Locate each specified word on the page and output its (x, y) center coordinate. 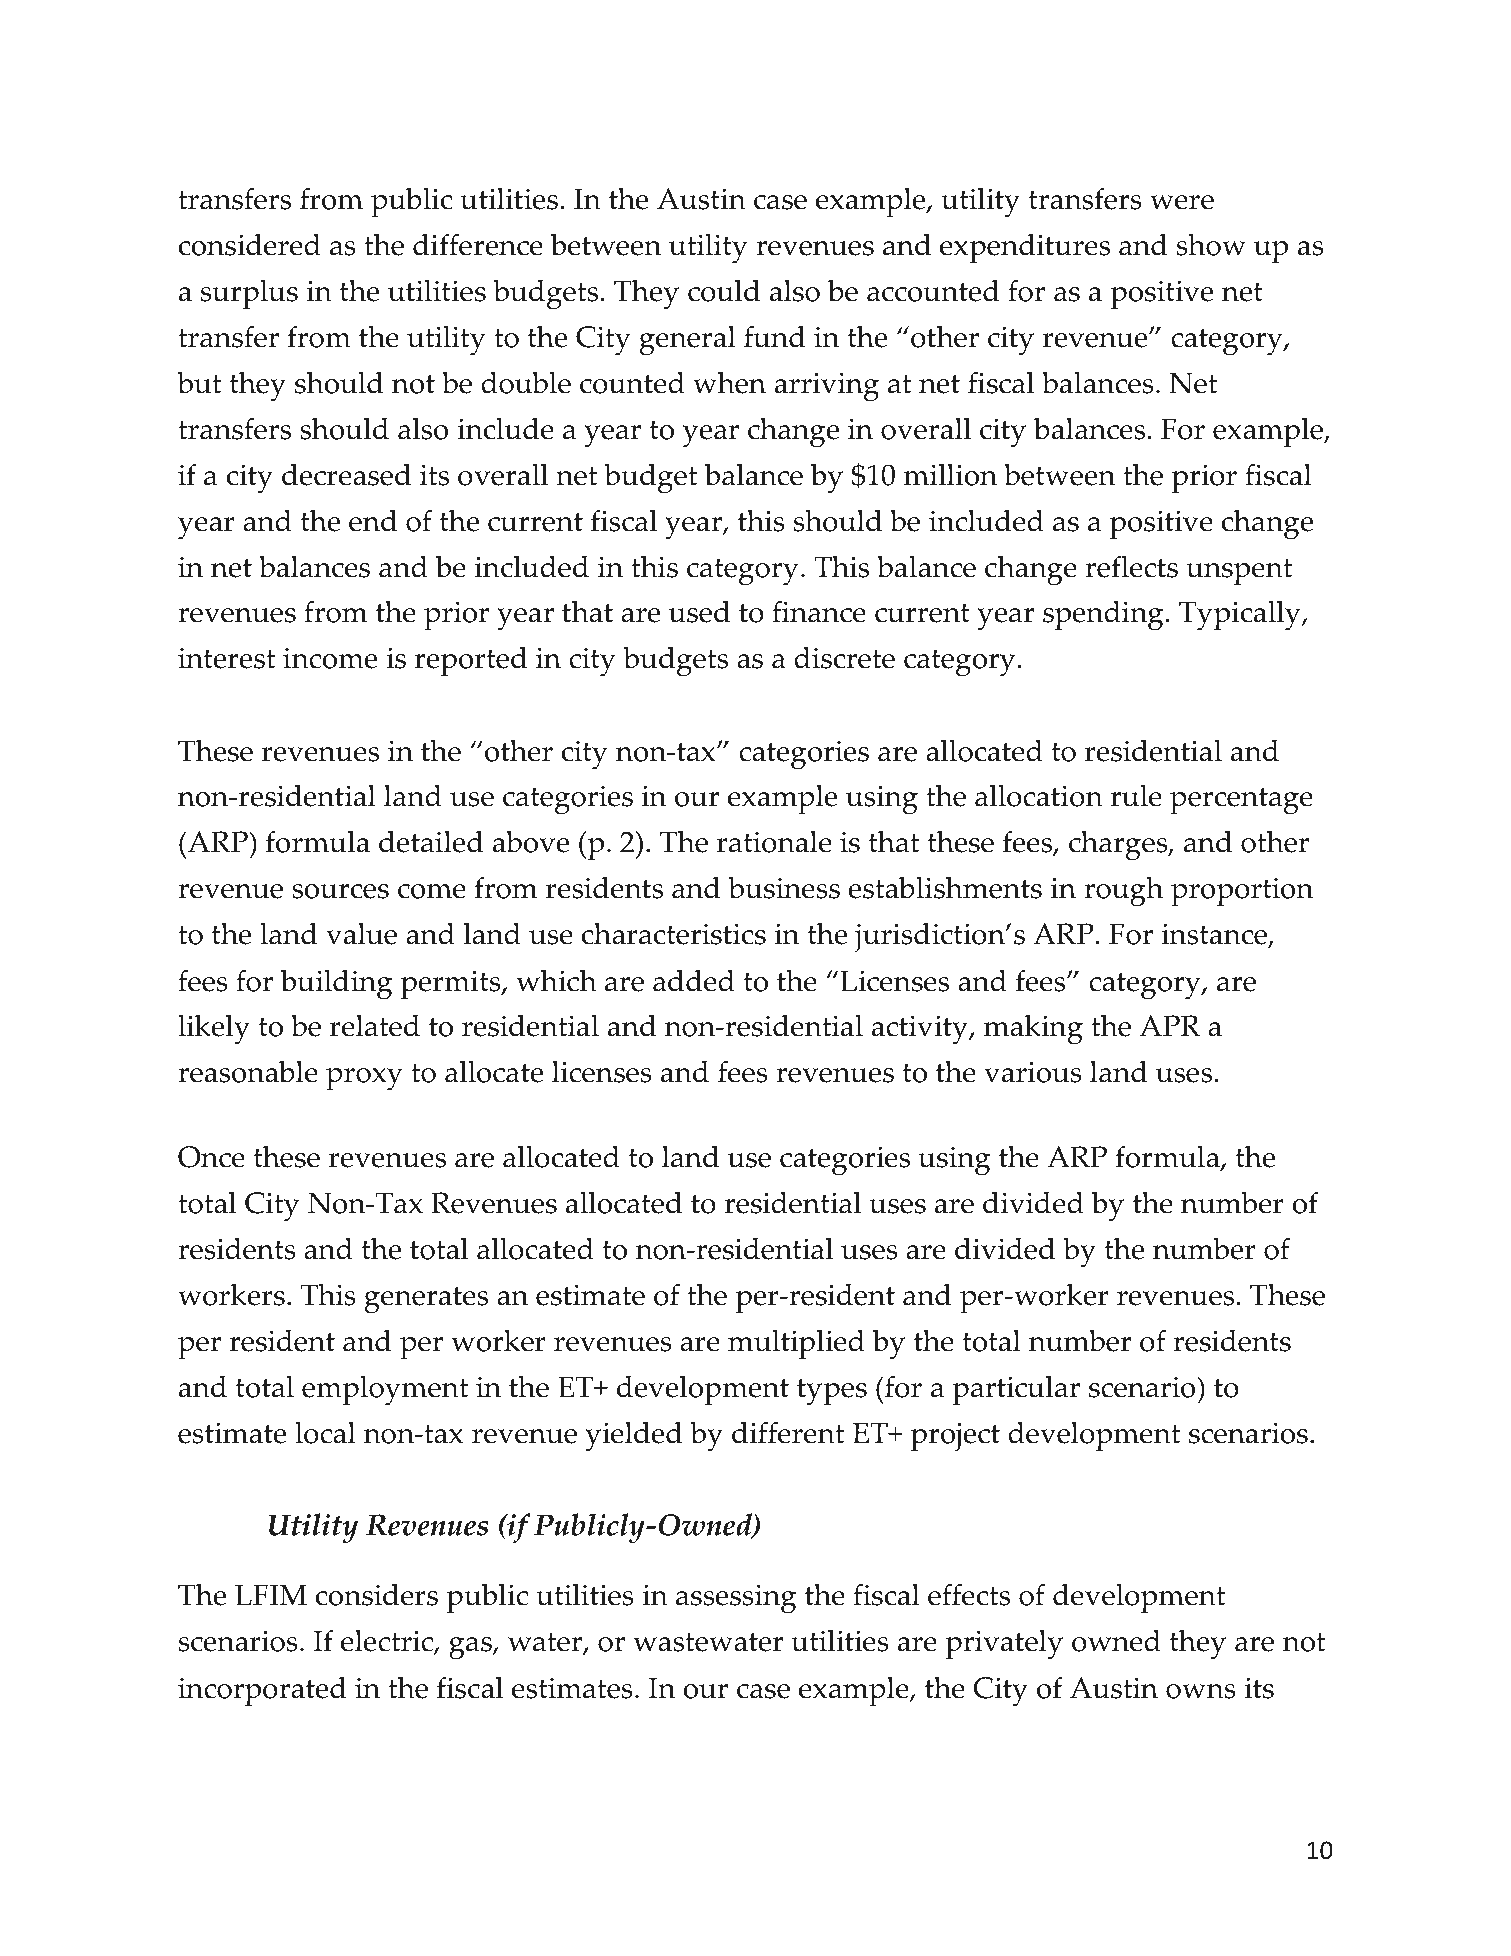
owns (1201, 1691)
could (724, 290)
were (1182, 202)
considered (250, 244)
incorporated (262, 1691)
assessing (736, 1599)
